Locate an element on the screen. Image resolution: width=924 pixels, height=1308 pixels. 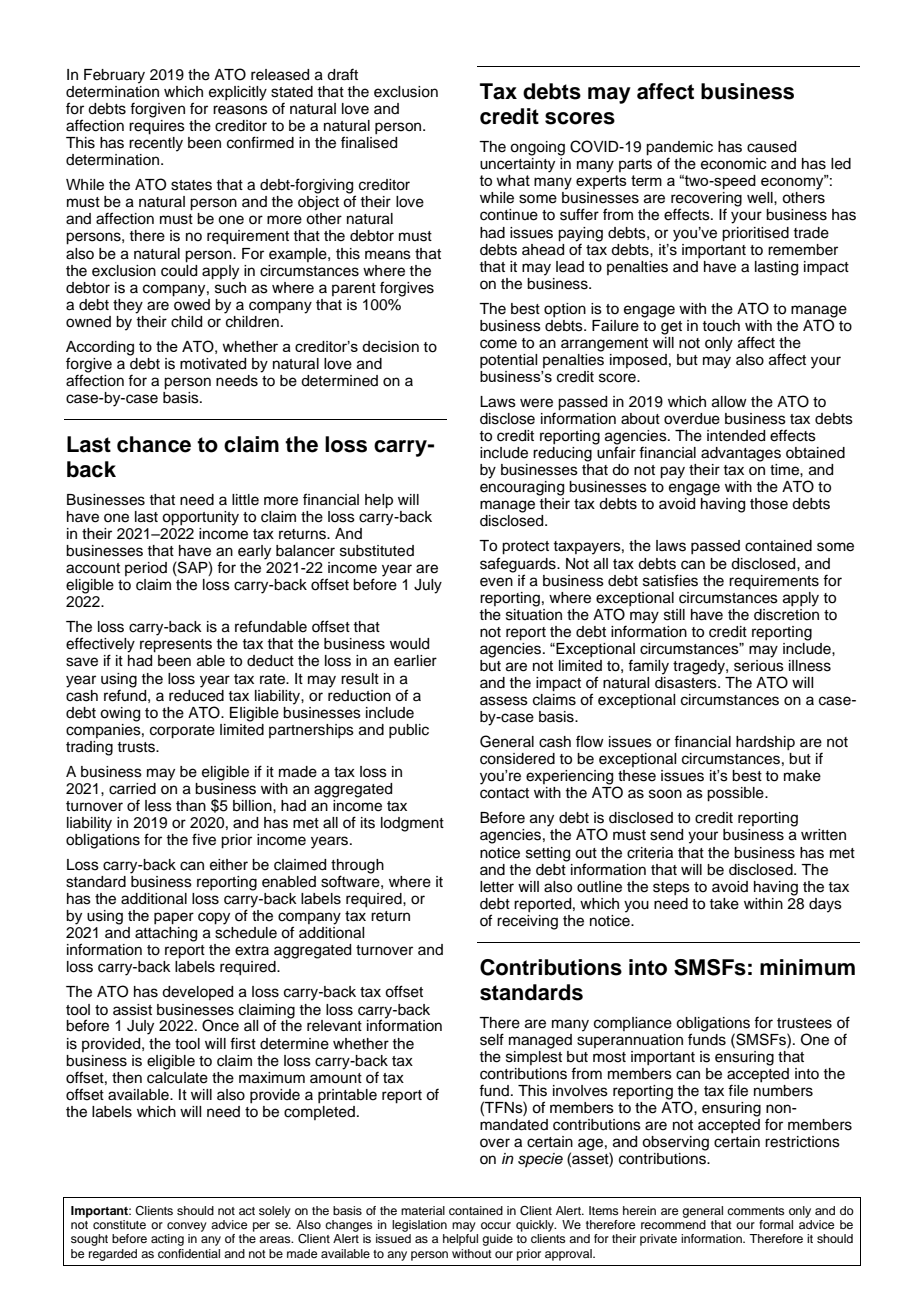
finalised is located at coordinates (369, 142).
